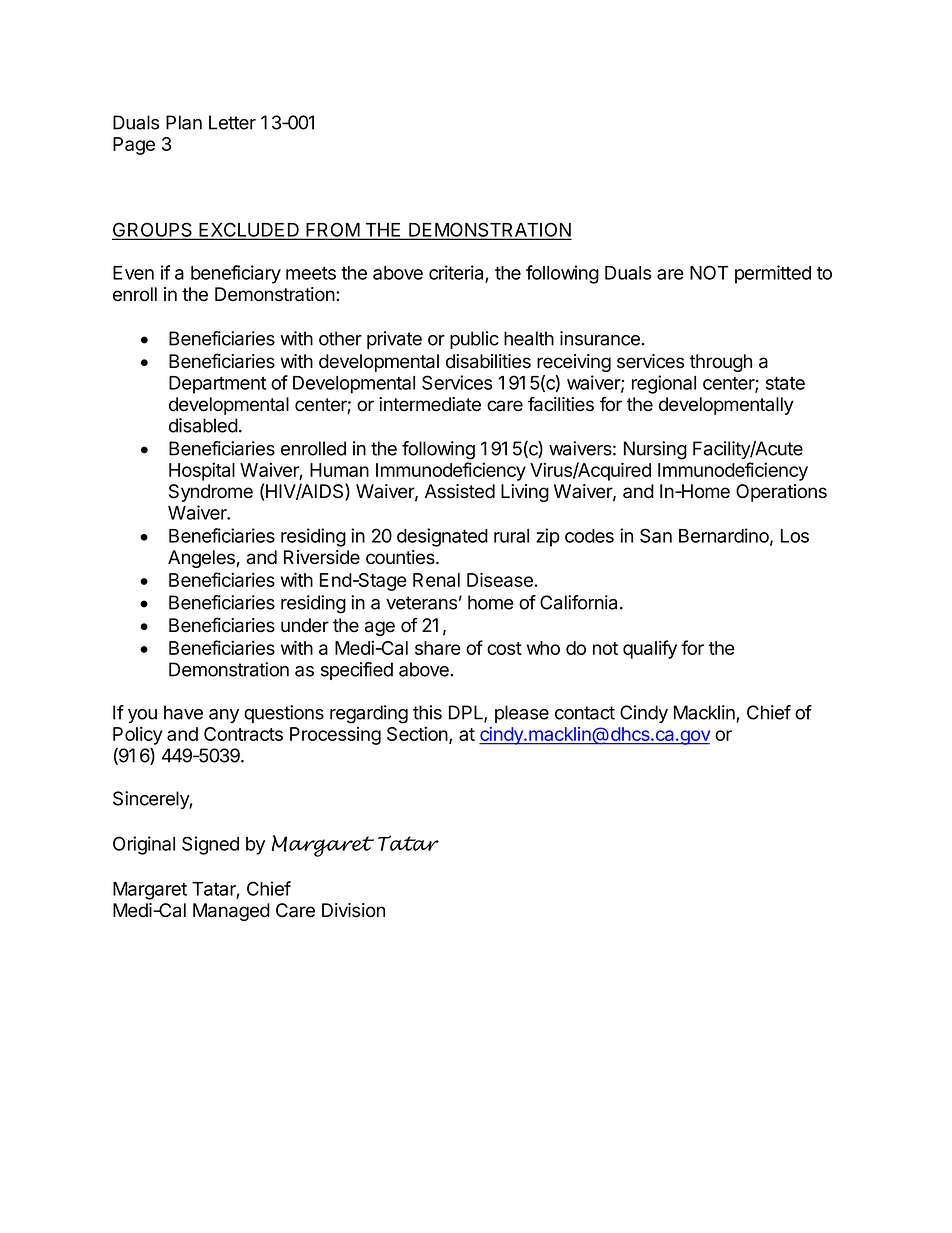 This page has width=952, height=1233. Describe the element at coordinates (773, 274) in the page. I see `permitted` at that location.
